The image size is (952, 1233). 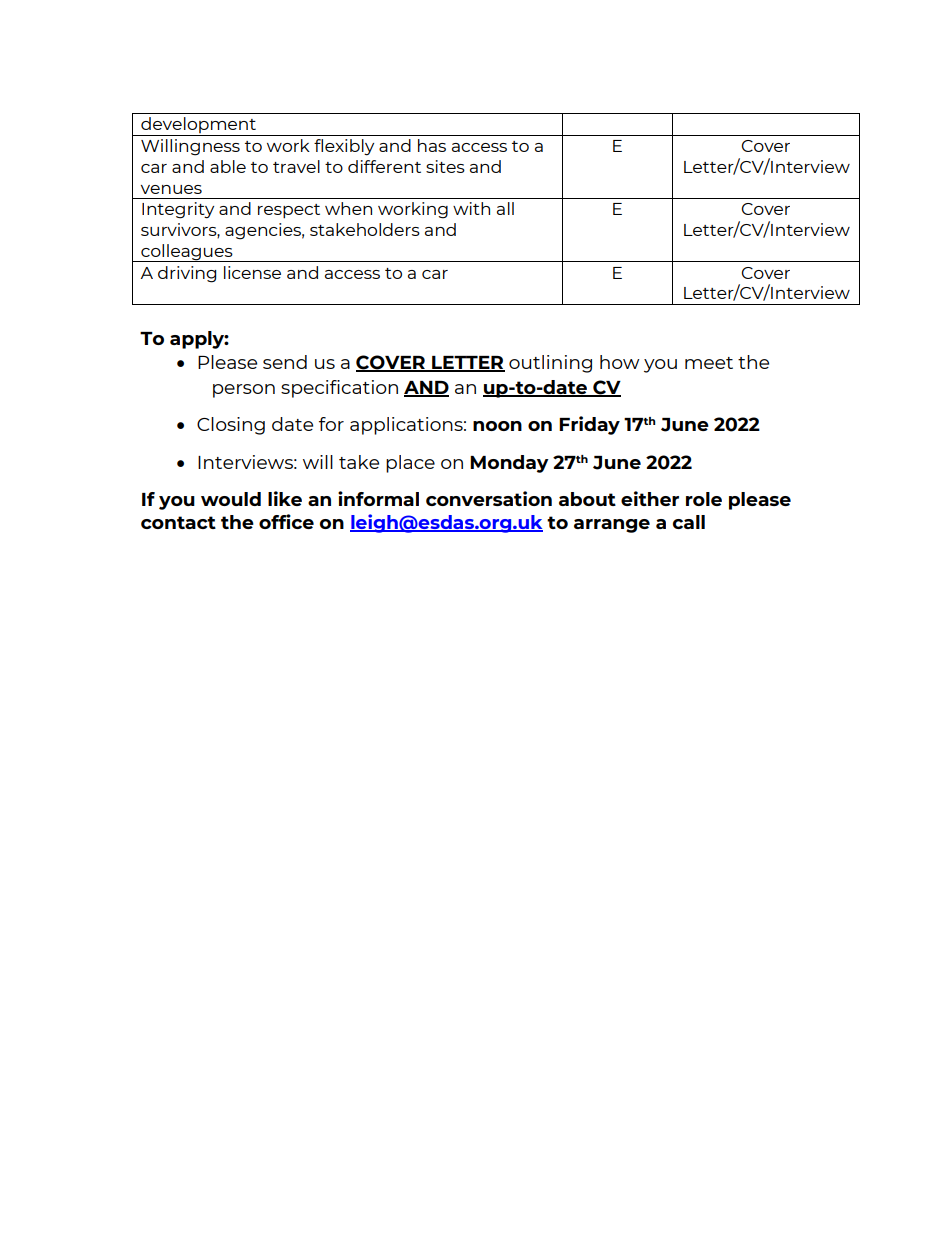 I want to click on sites, so click(x=445, y=166).
